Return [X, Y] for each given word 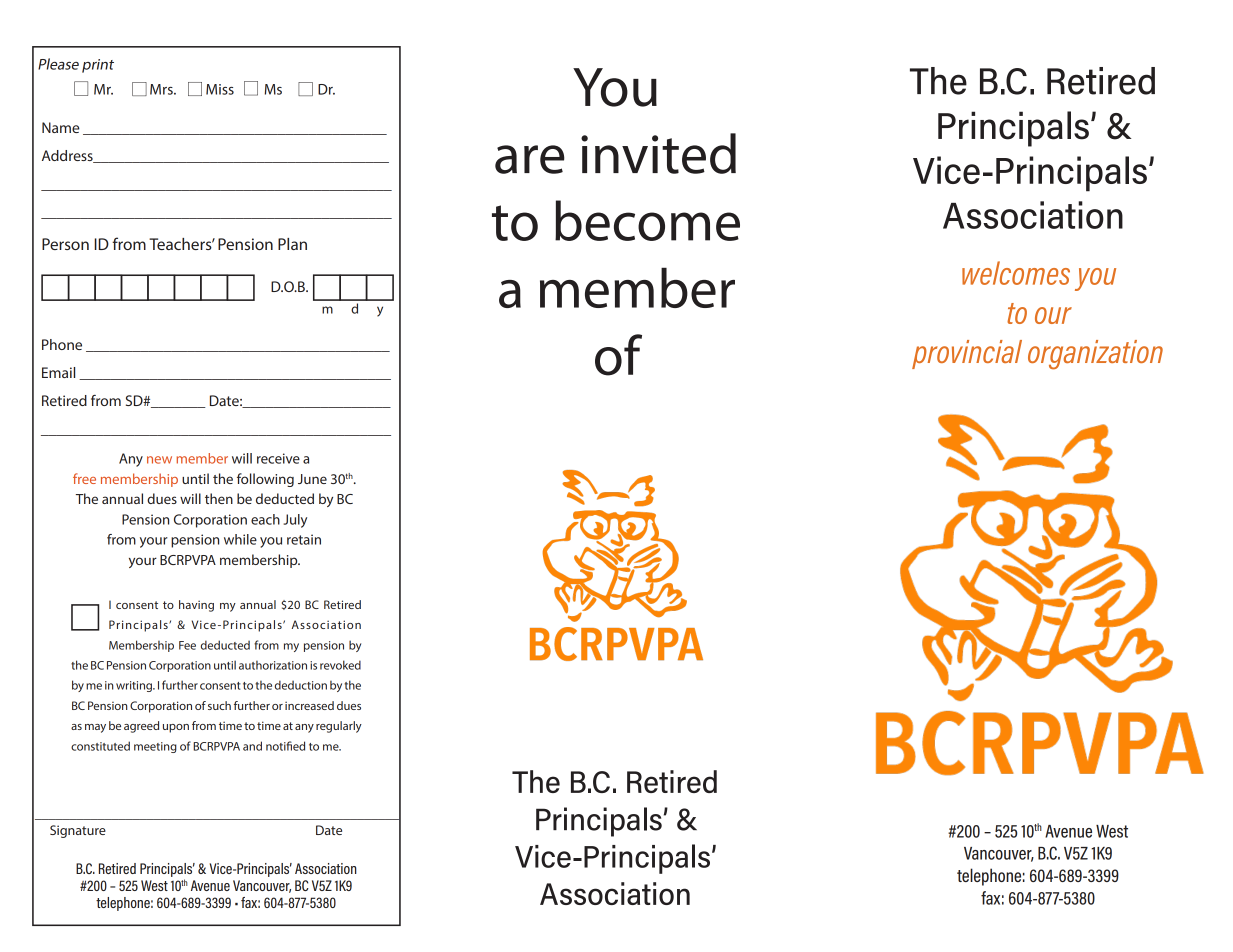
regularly [339, 727]
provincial [967, 354]
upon [176, 728]
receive [278, 458]
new [159, 460]
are [530, 159]
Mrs [162, 89]
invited [658, 153]
